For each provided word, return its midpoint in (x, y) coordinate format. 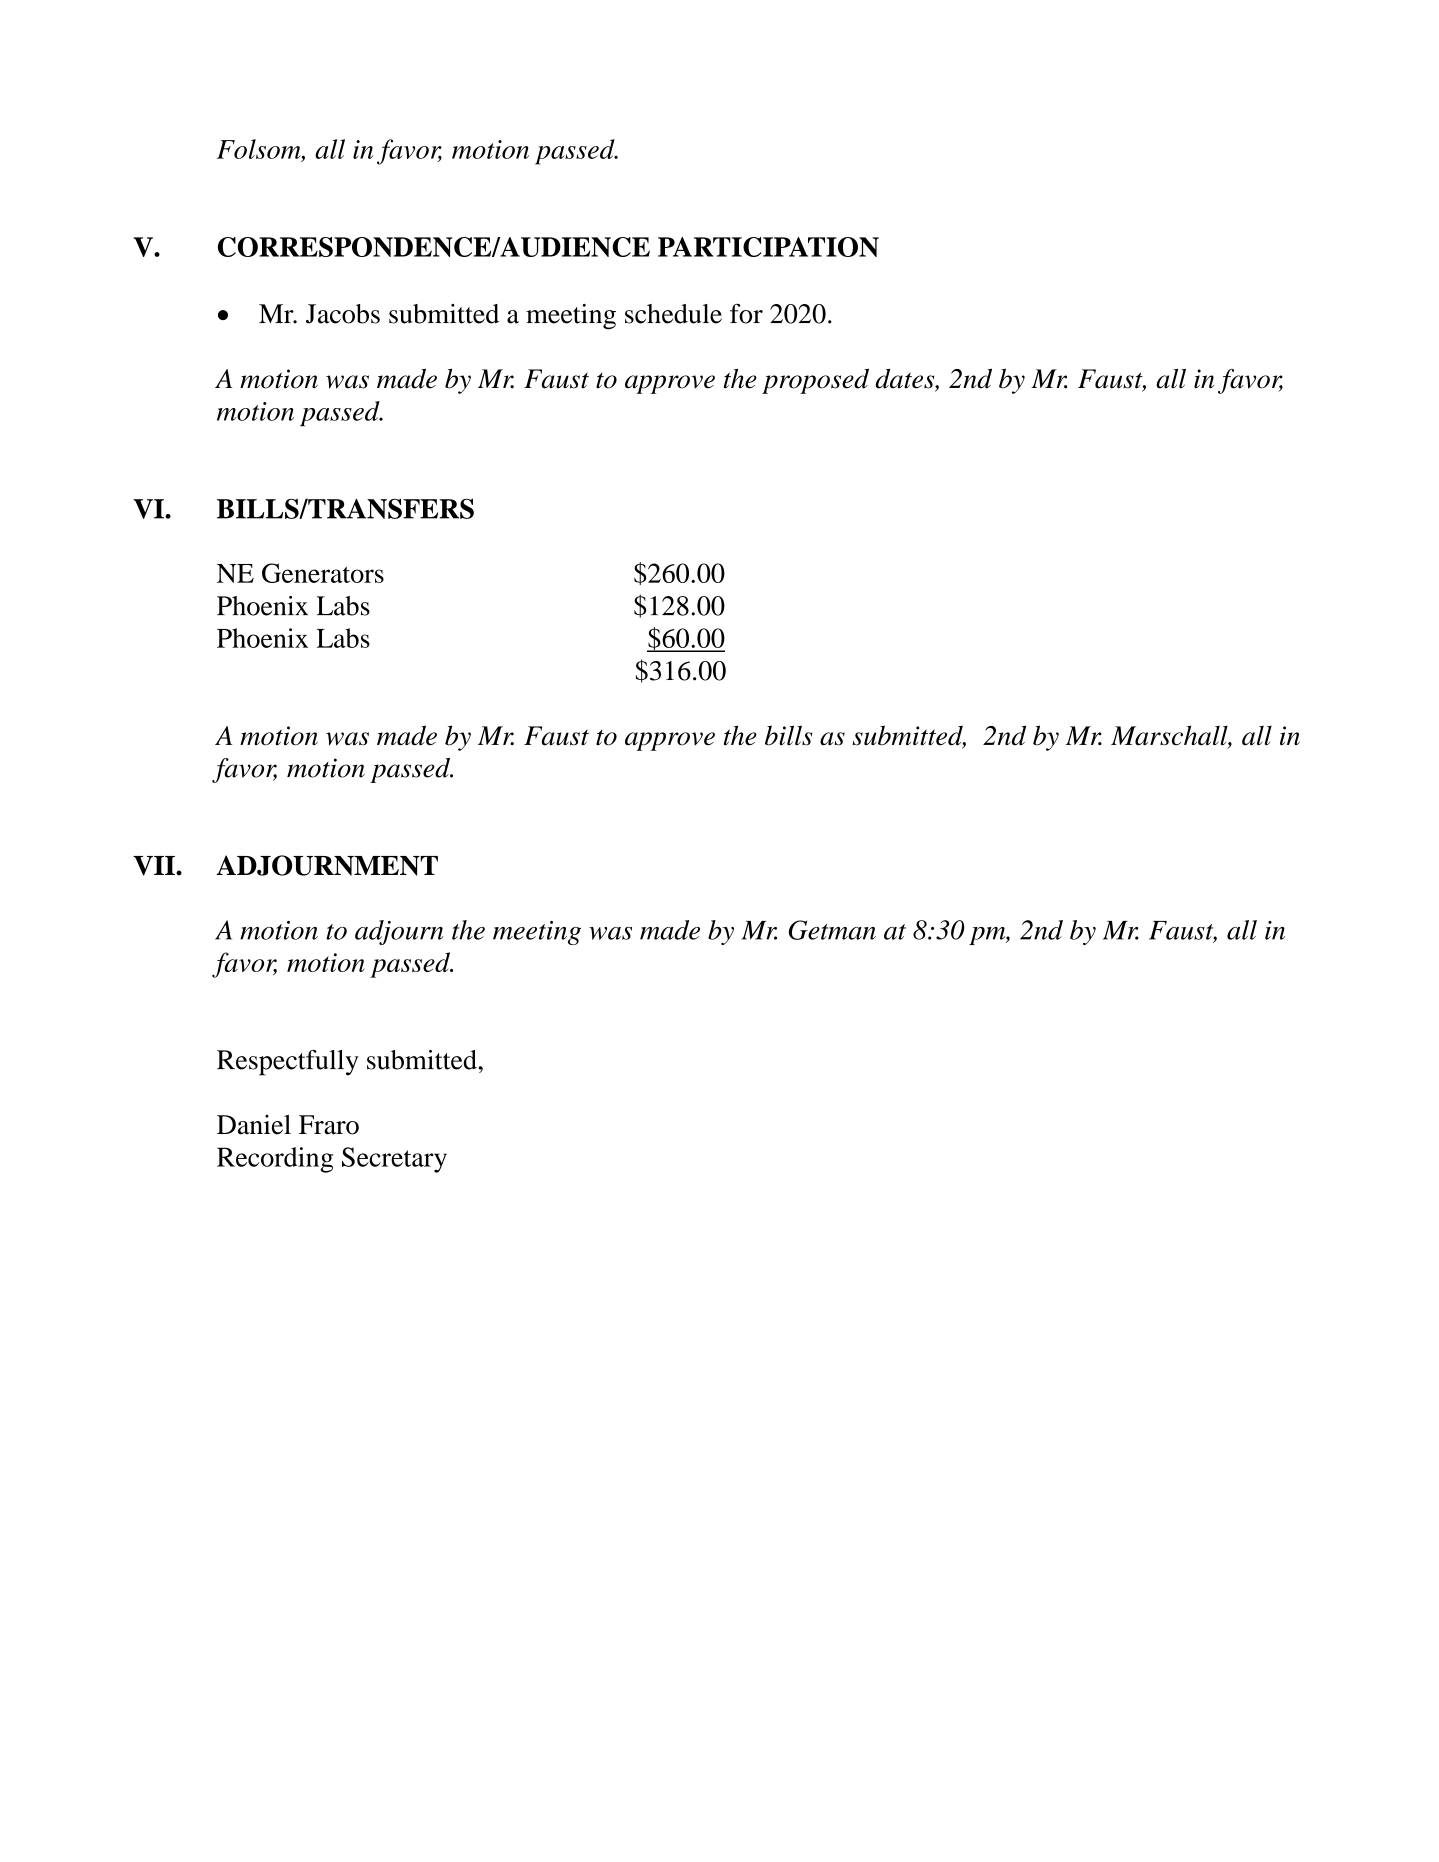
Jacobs (343, 314)
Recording (275, 1160)
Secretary (394, 1160)
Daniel (254, 1125)
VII (155, 866)
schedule (673, 314)
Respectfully (288, 1063)
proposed (815, 381)
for (746, 314)
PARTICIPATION (768, 247)
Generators (323, 573)
